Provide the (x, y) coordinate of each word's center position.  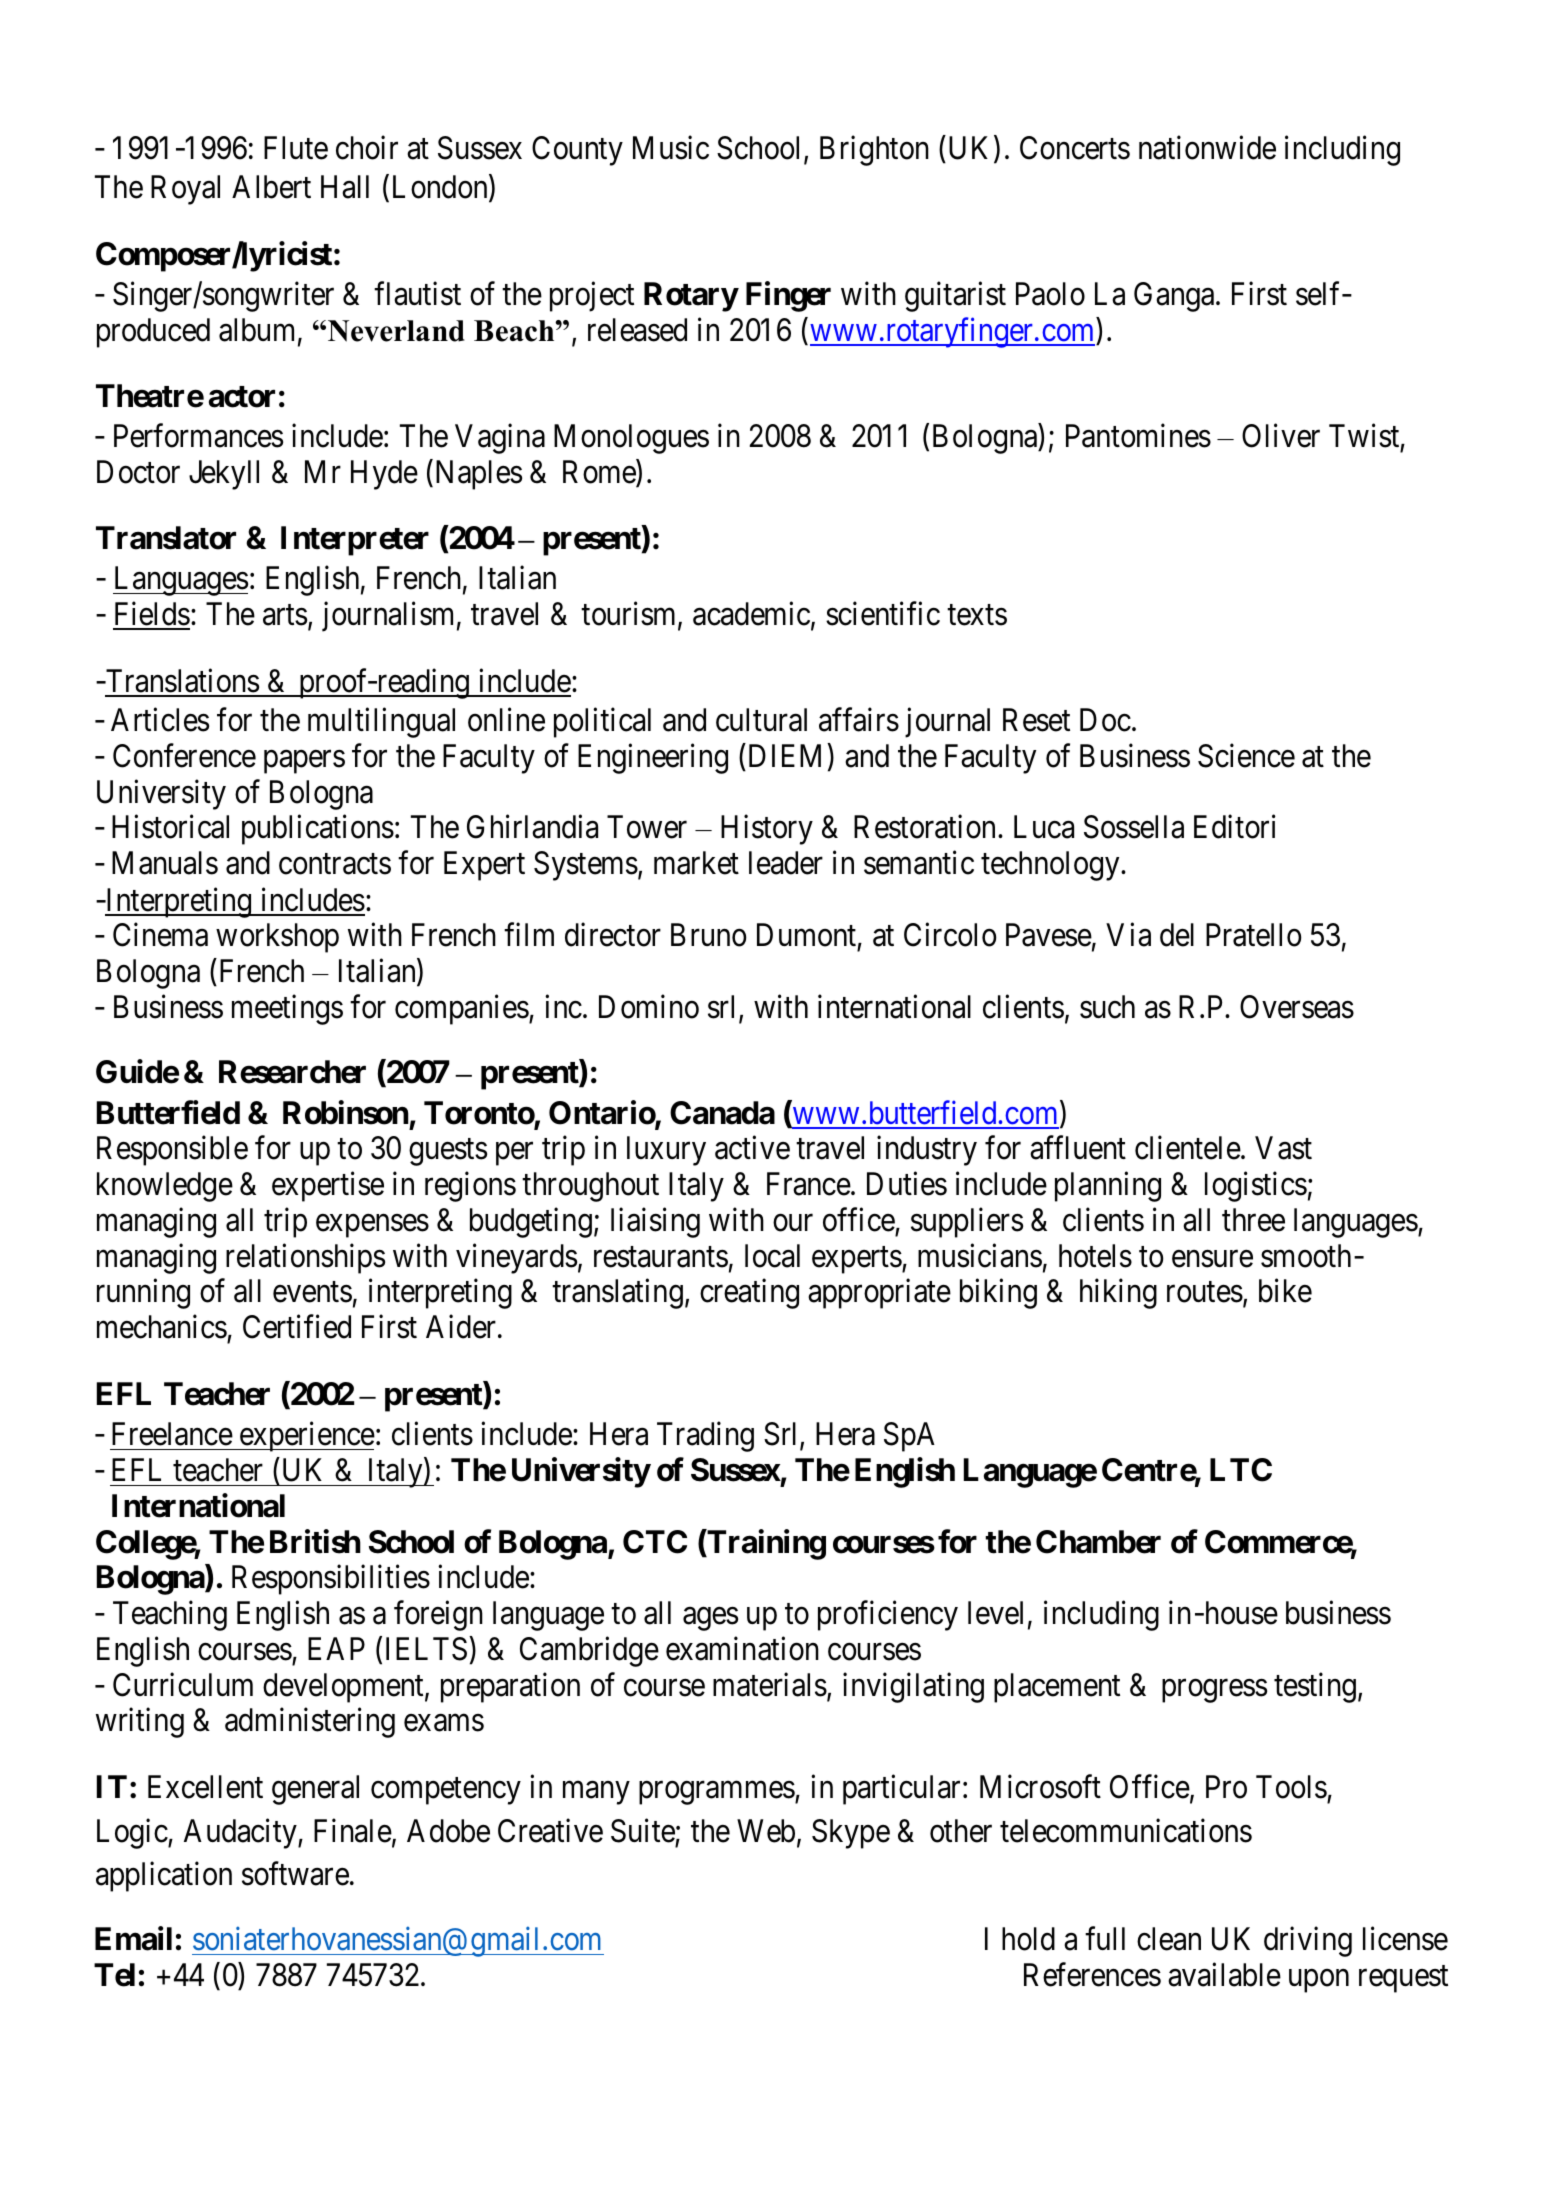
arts (285, 615)
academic (751, 613)
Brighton (874, 150)
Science (1246, 756)
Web (766, 1831)
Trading (705, 1437)
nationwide (1207, 147)
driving (1308, 1942)
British (315, 1541)
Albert (271, 187)
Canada (722, 1113)
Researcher (292, 1072)
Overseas (1297, 1007)
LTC (1241, 1470)
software (295, 1874)
